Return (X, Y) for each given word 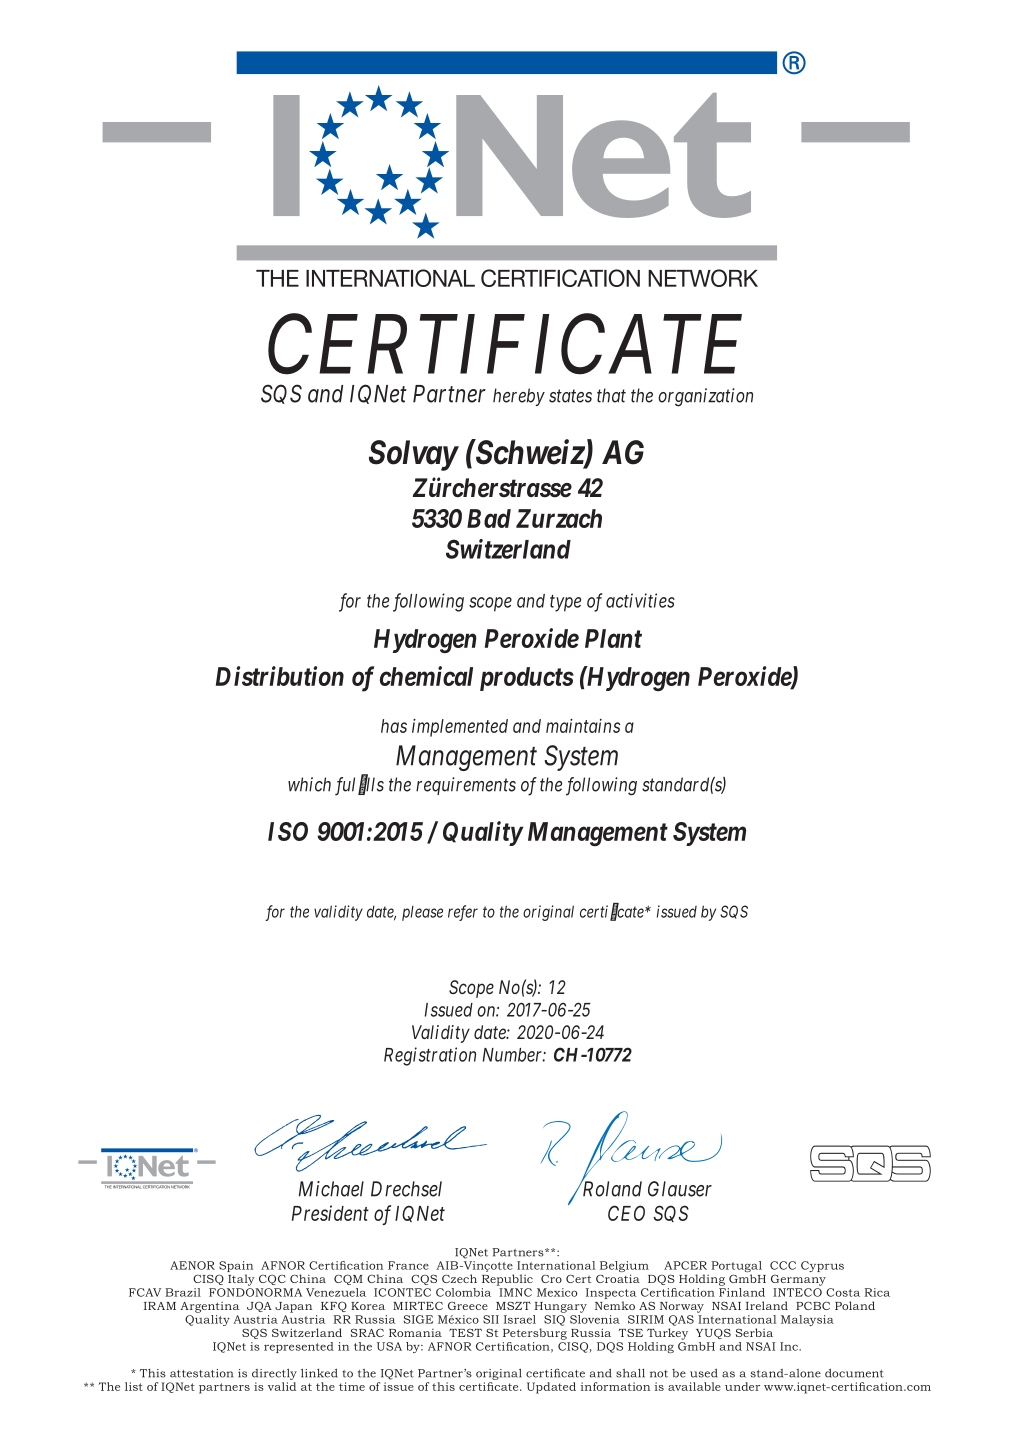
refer (463, 913)
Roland (611, 1188)
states (570, 396)
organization (705, 397)
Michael (331, 1189)
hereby (519, 397)
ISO (288, 831)
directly (274, 1374)
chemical (426, 676)
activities (640, 600)
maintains (583, 725)
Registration (430, 1056)
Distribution (280, 676)
